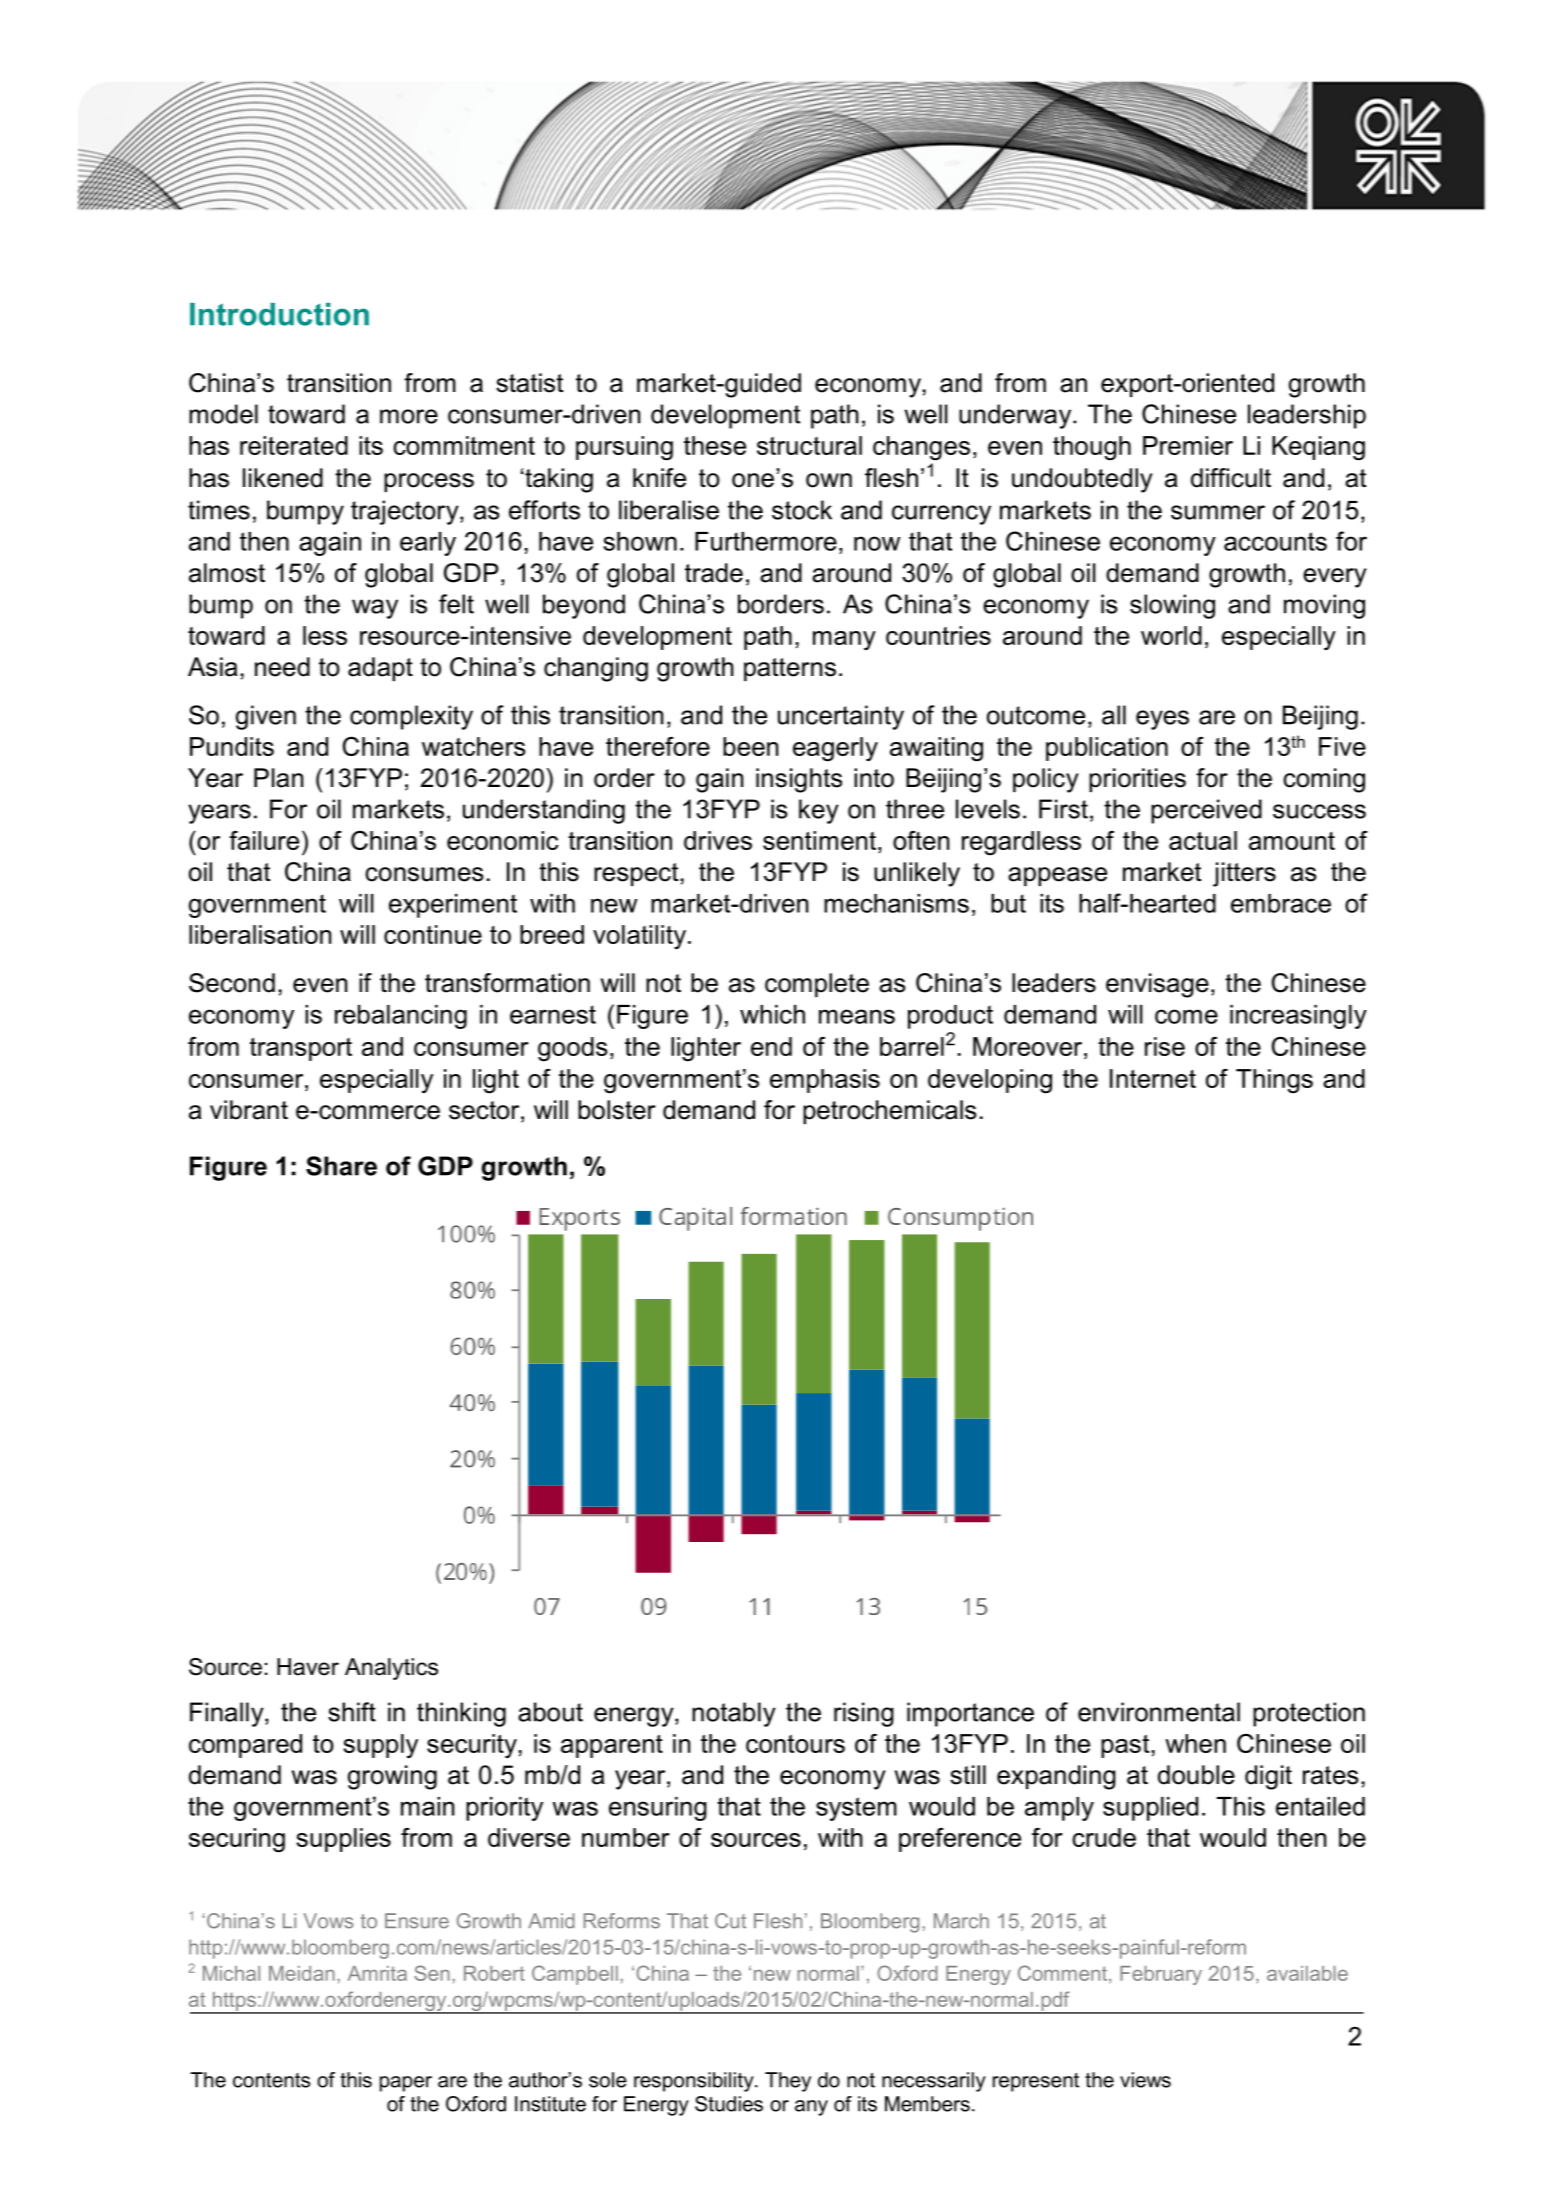  What do you see at coordinates (391, 1669) in the page?
I see `Analytics` at bounding box center [391, 1669].
